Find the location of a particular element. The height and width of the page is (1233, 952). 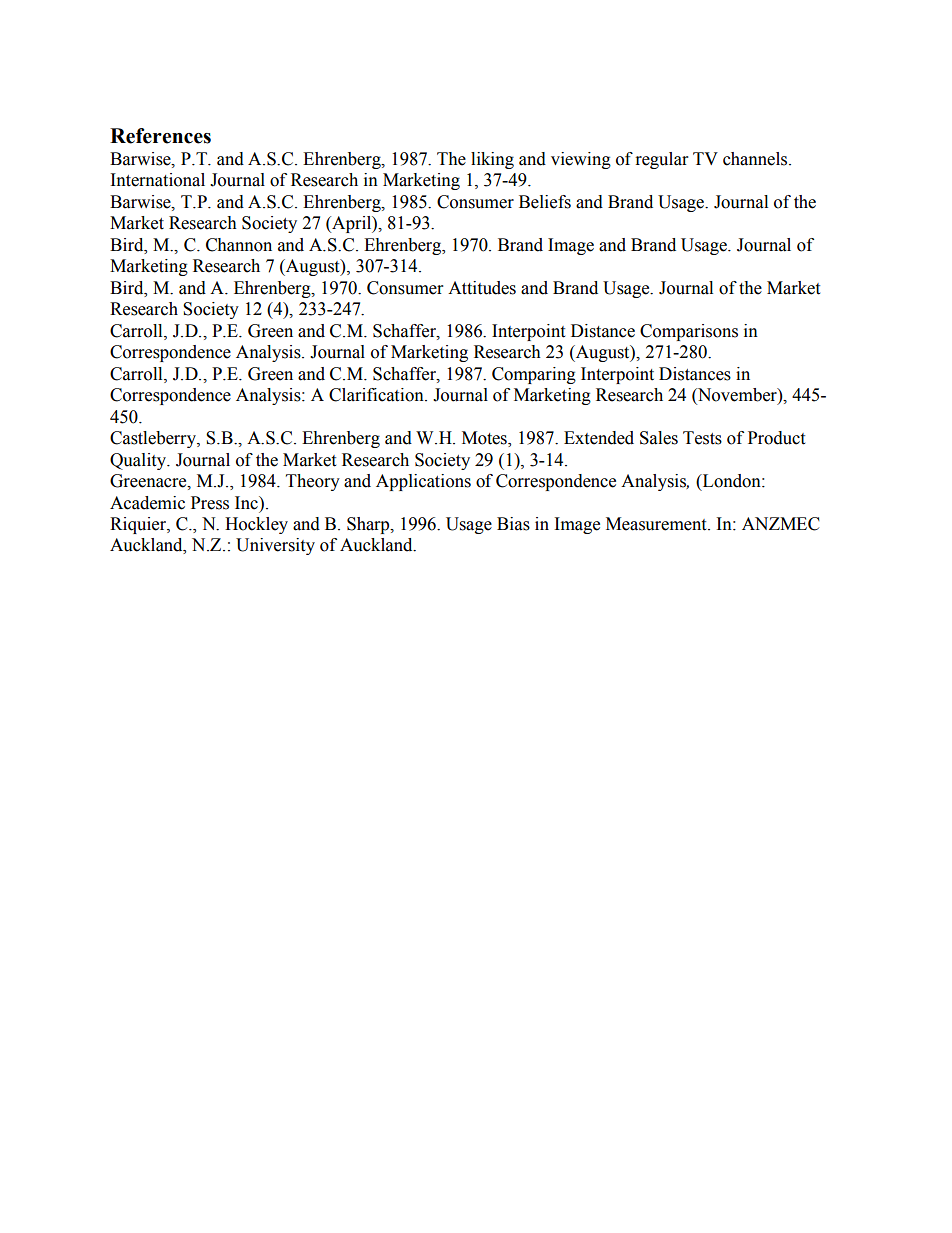

liking is located at coordinates (492, 160).
